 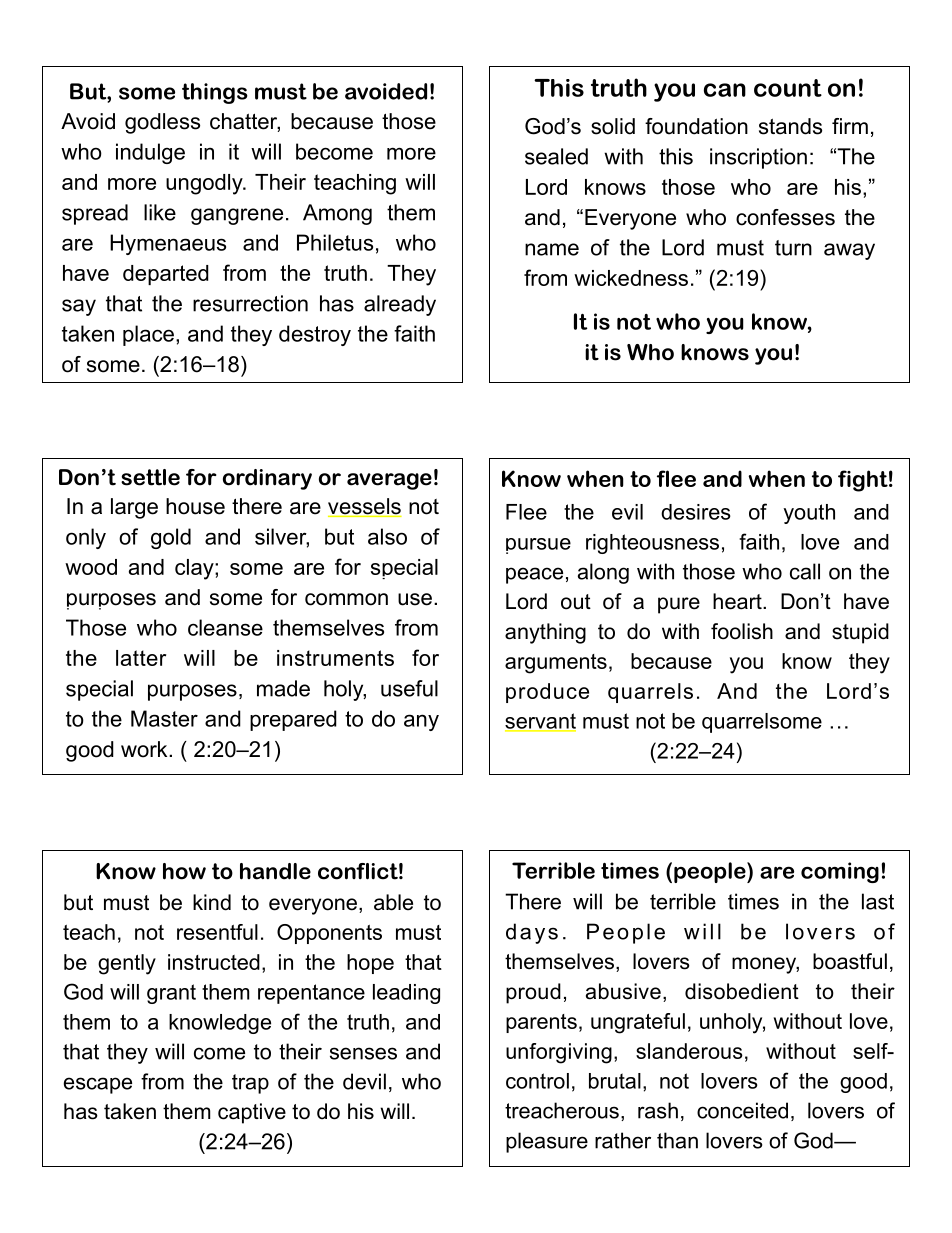 I want to click on servant, so click(x=540, y=722).
